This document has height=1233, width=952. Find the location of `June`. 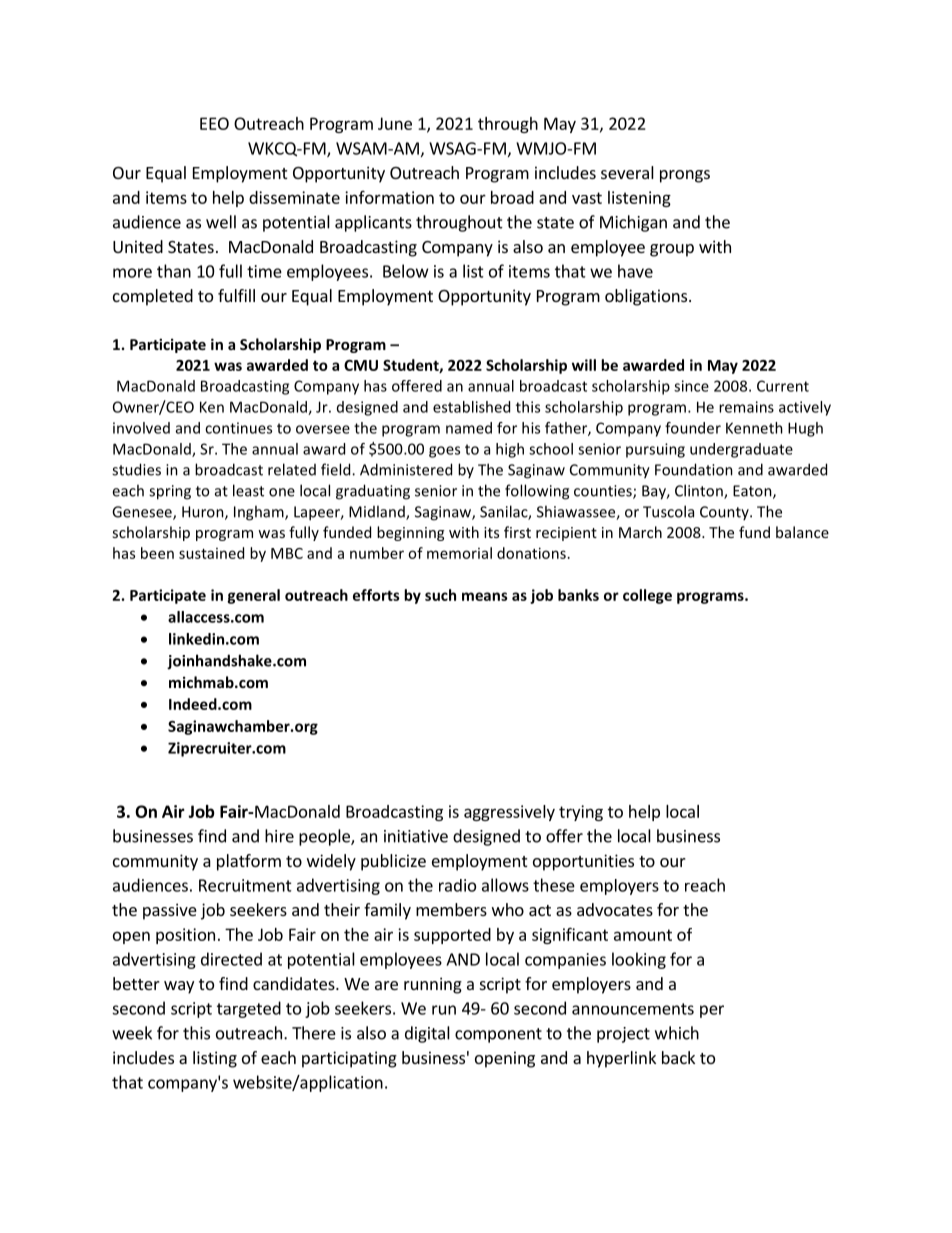

June is located at coordinates (395, 123).
